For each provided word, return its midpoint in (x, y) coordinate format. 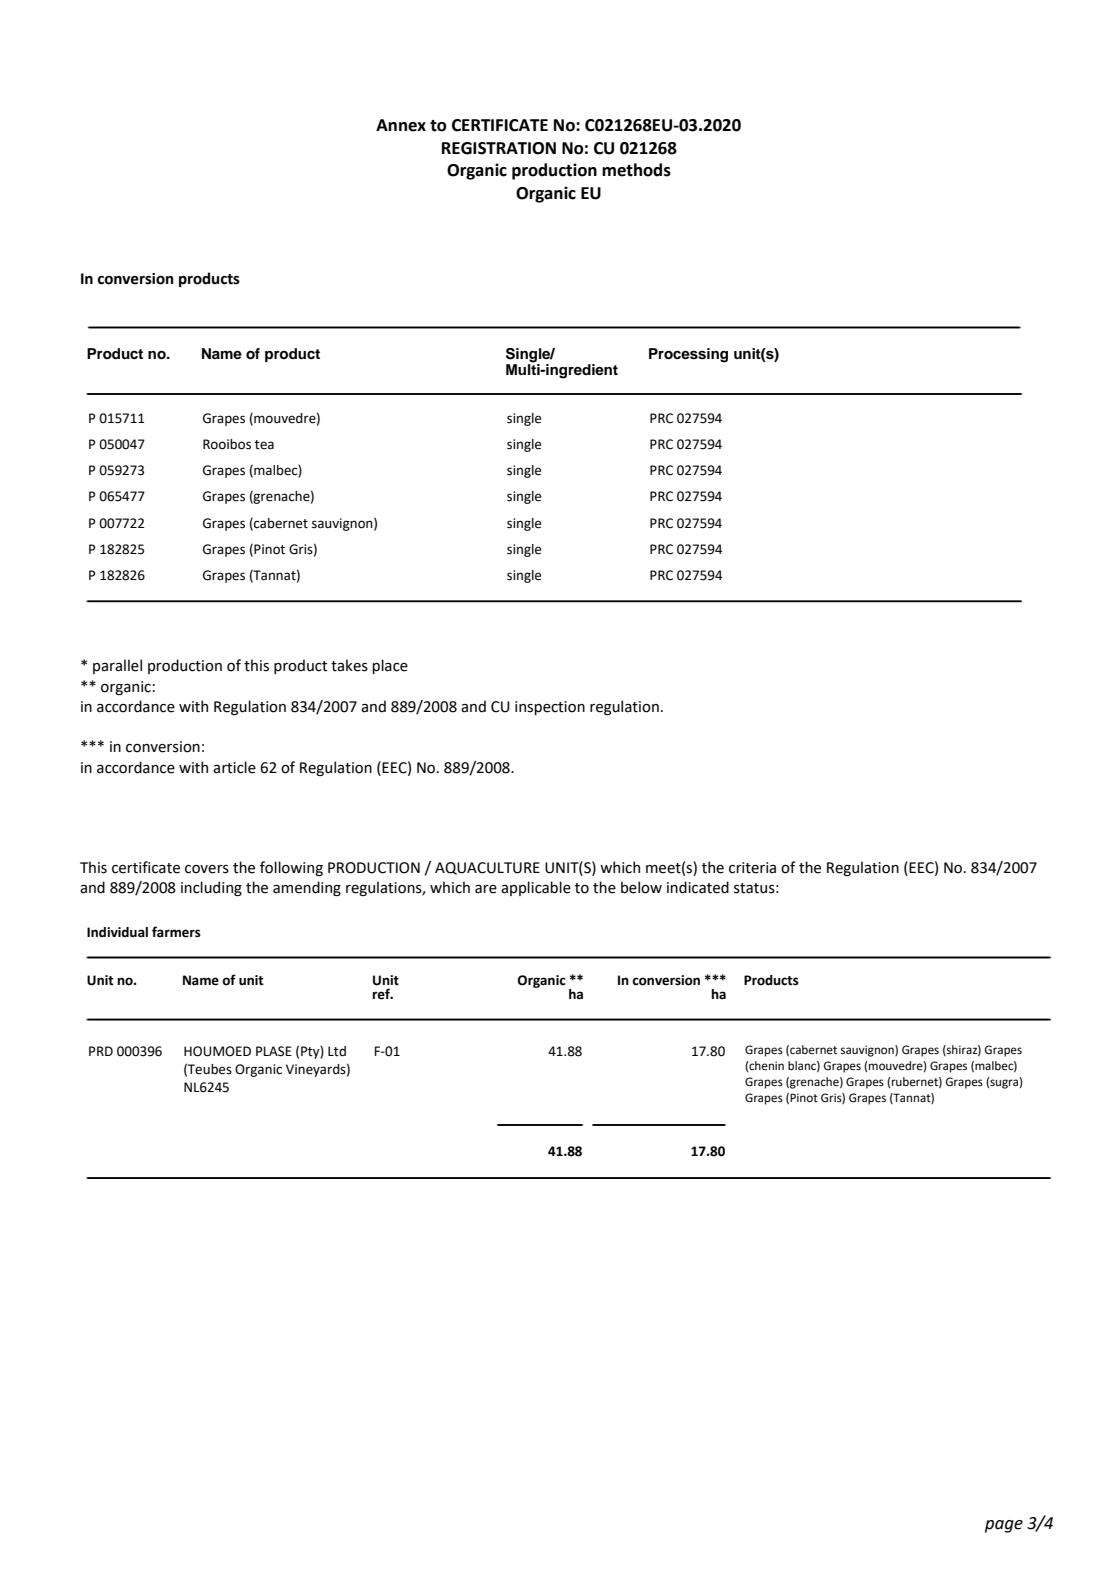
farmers (176, 932)
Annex (401, 125)
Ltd (337, 1051)
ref (382, 994)
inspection (550, 708)
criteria (752, 868)
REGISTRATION (499, 148)
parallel (117, 666)
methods (636, 170)
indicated (698, 887)
